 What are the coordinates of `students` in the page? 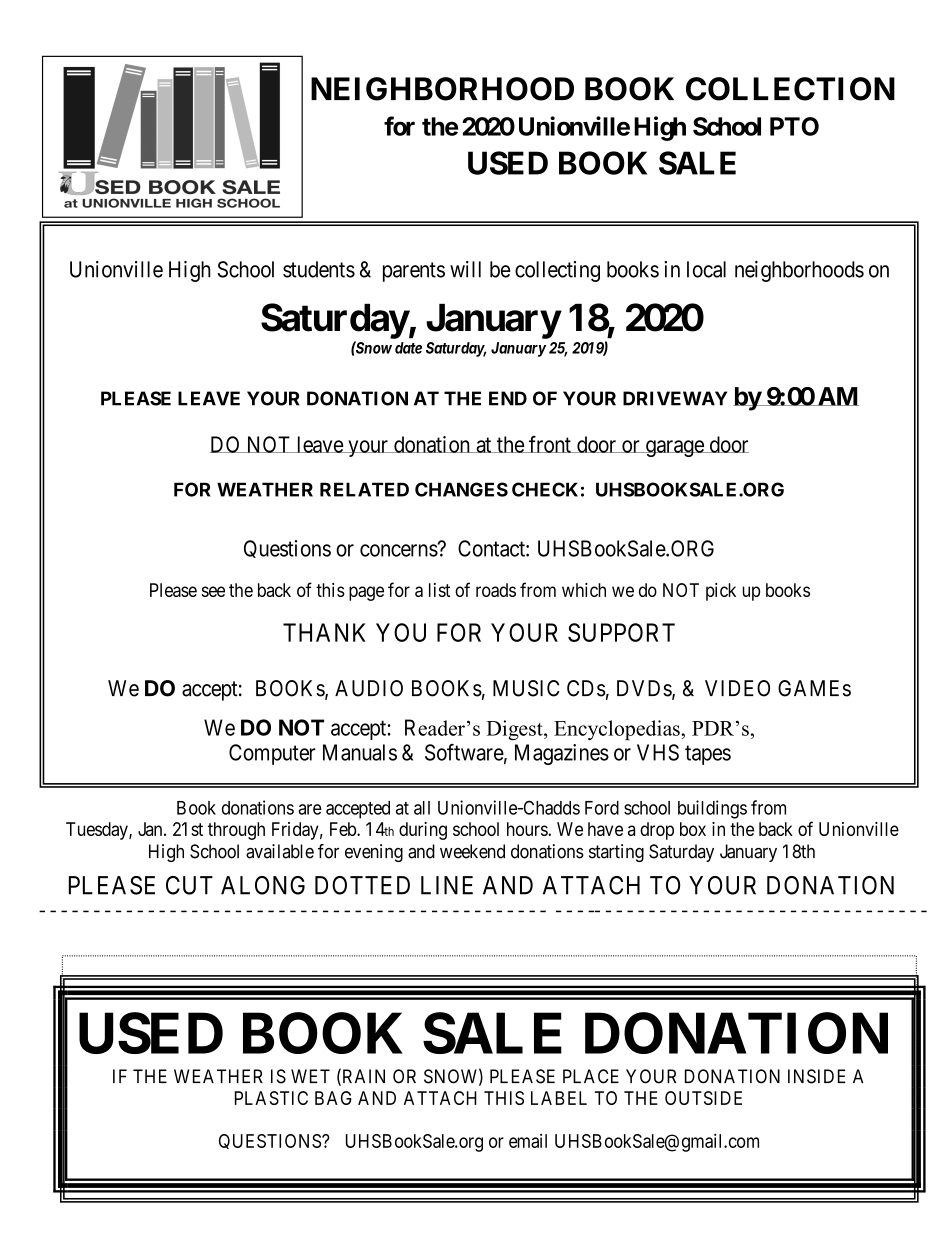 It's located at (319, 269).
